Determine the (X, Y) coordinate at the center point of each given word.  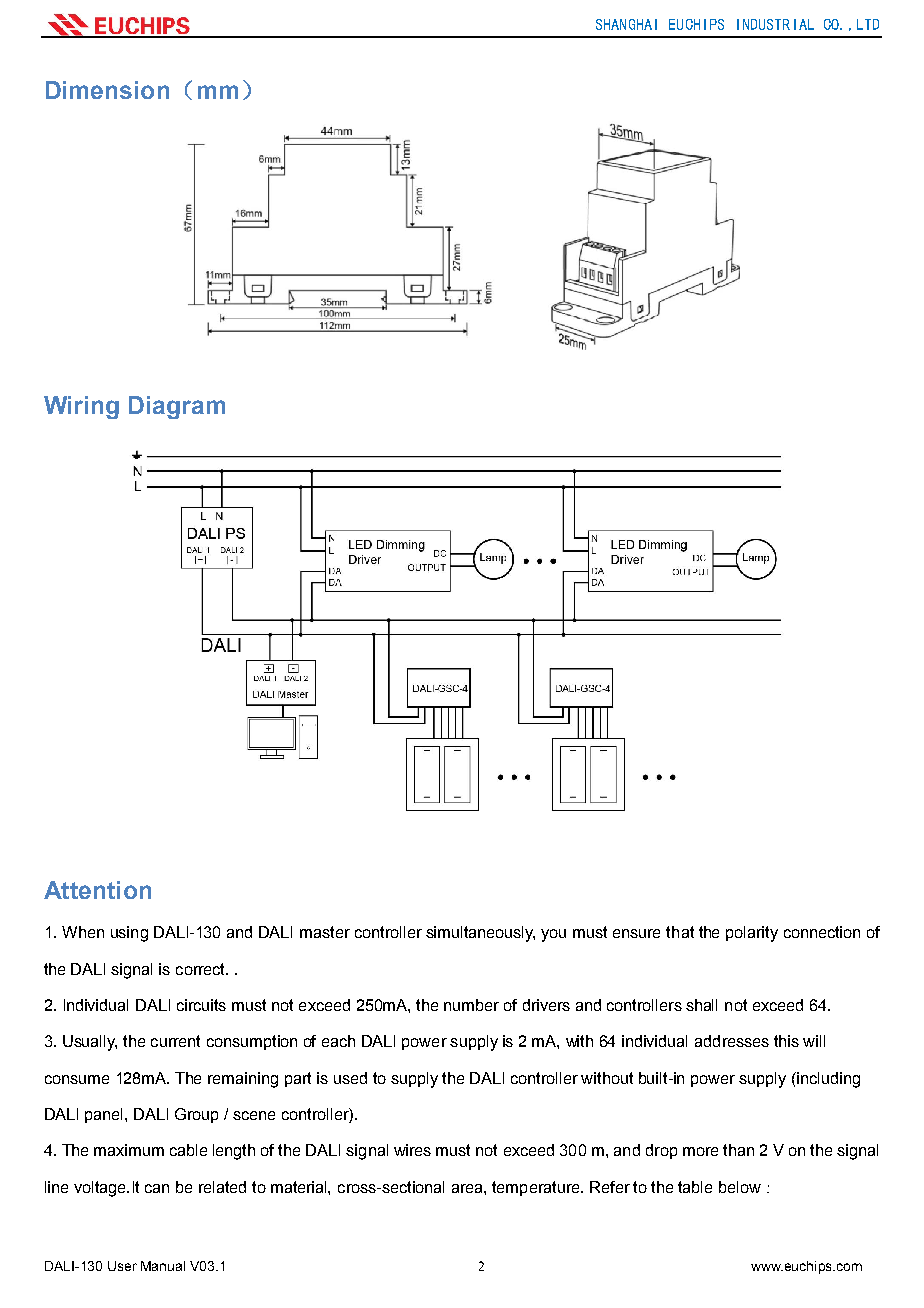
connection (822, 932)
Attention (97, 890)
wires (412, 1150)
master (325, 932)
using (129, 934)
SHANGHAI (626, 24)
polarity (752, 934)
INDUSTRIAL (775, 24)
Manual (163, 1266)
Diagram (177, 407)
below (740, 1187)
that (680, 932)
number (471, 1005)
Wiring (81, 407)
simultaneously (480, 934)
